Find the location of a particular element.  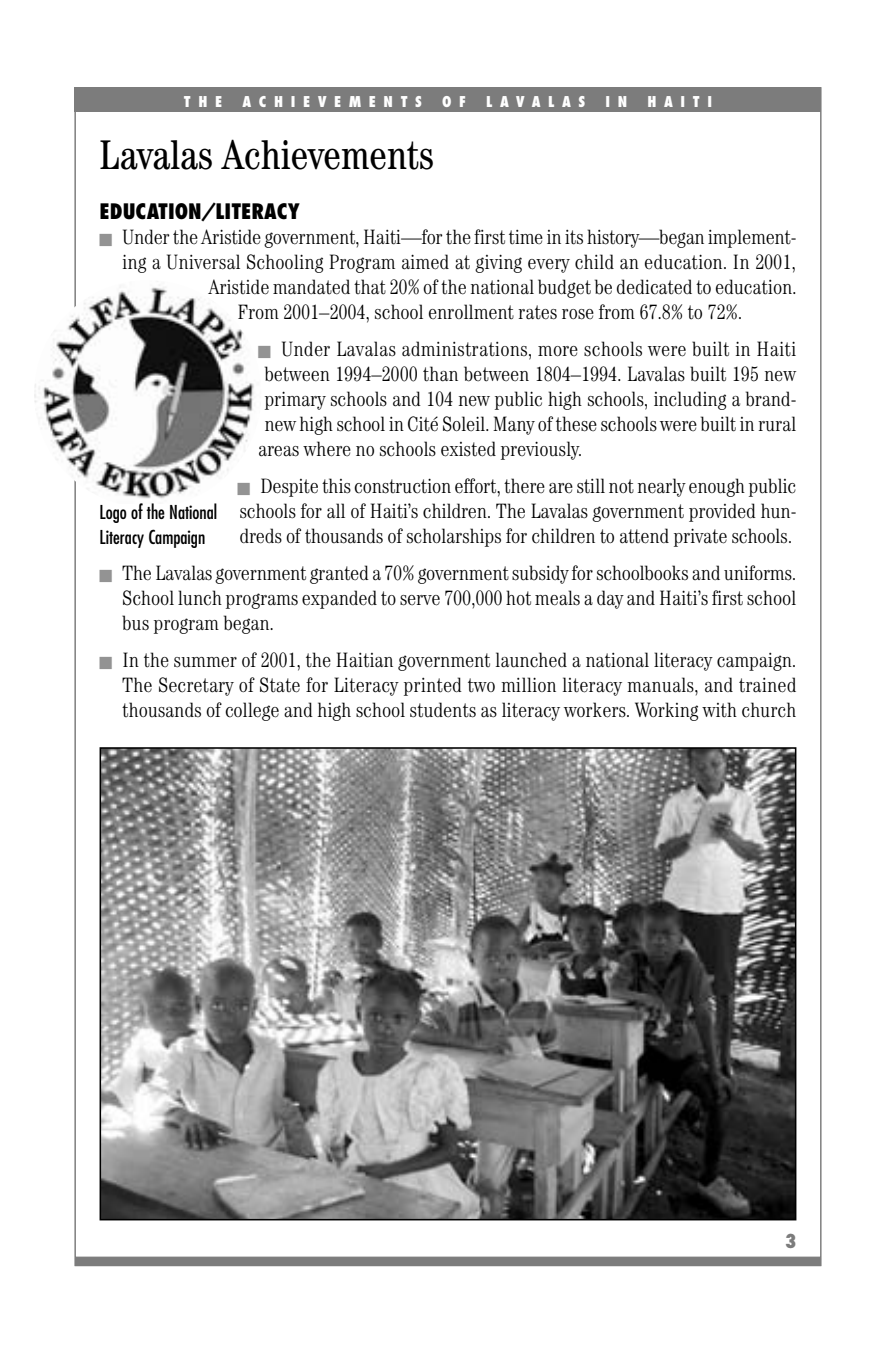

its is located at coordinates (574, 237).
